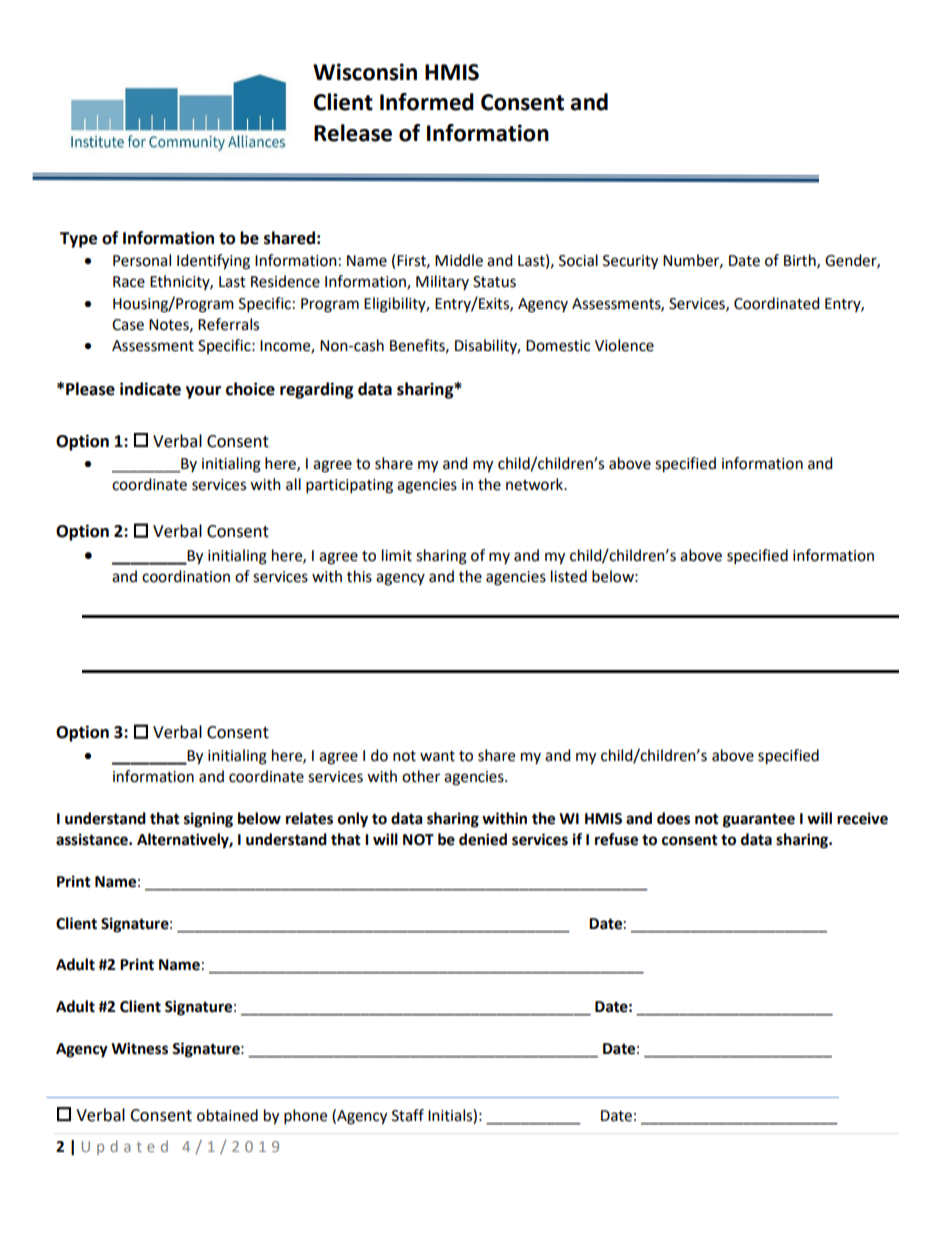 The width and height of the page is (952, 1233). I want to click on guarantee, so click(759, 820).
